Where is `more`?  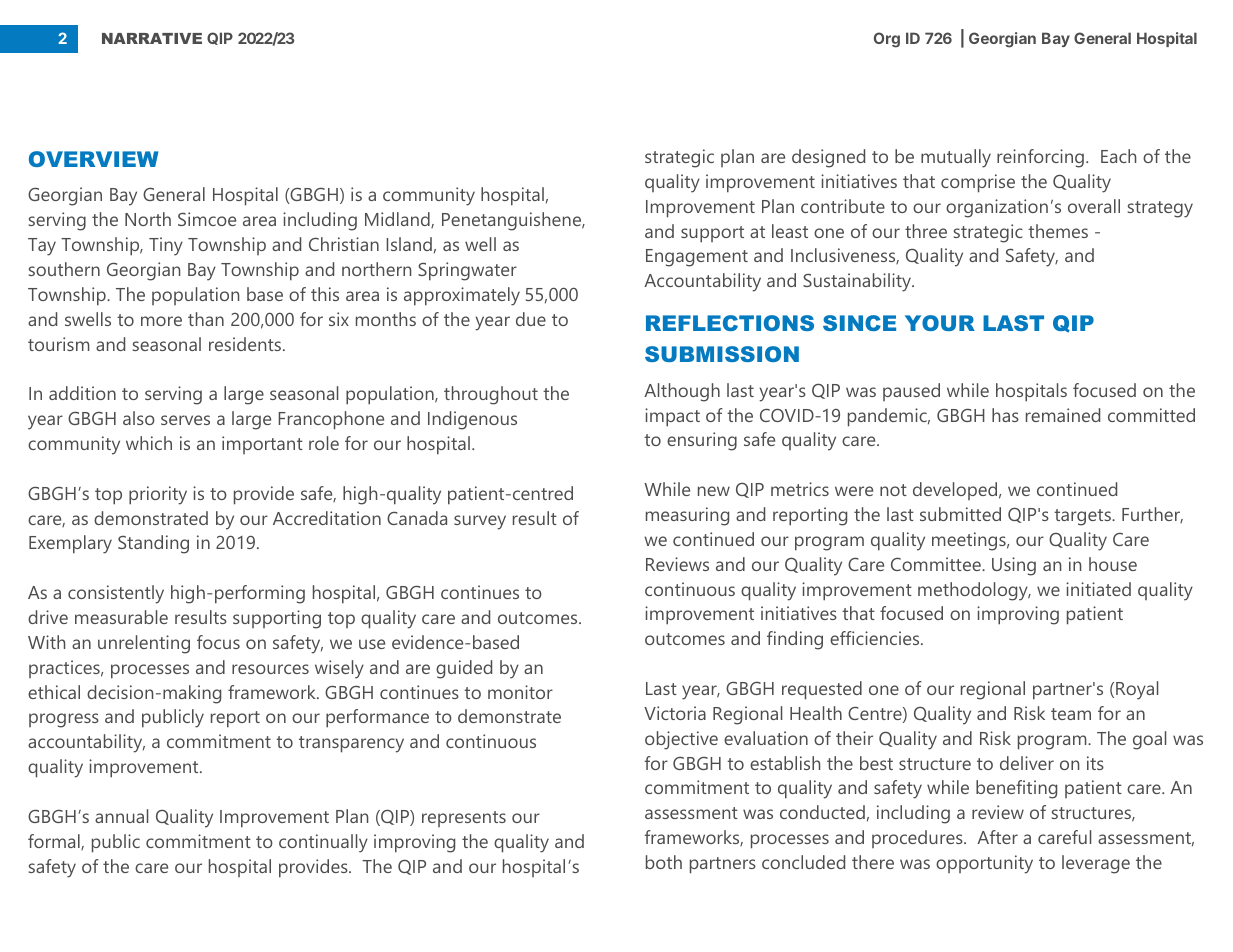
more is located at coordinates (161, 321).
